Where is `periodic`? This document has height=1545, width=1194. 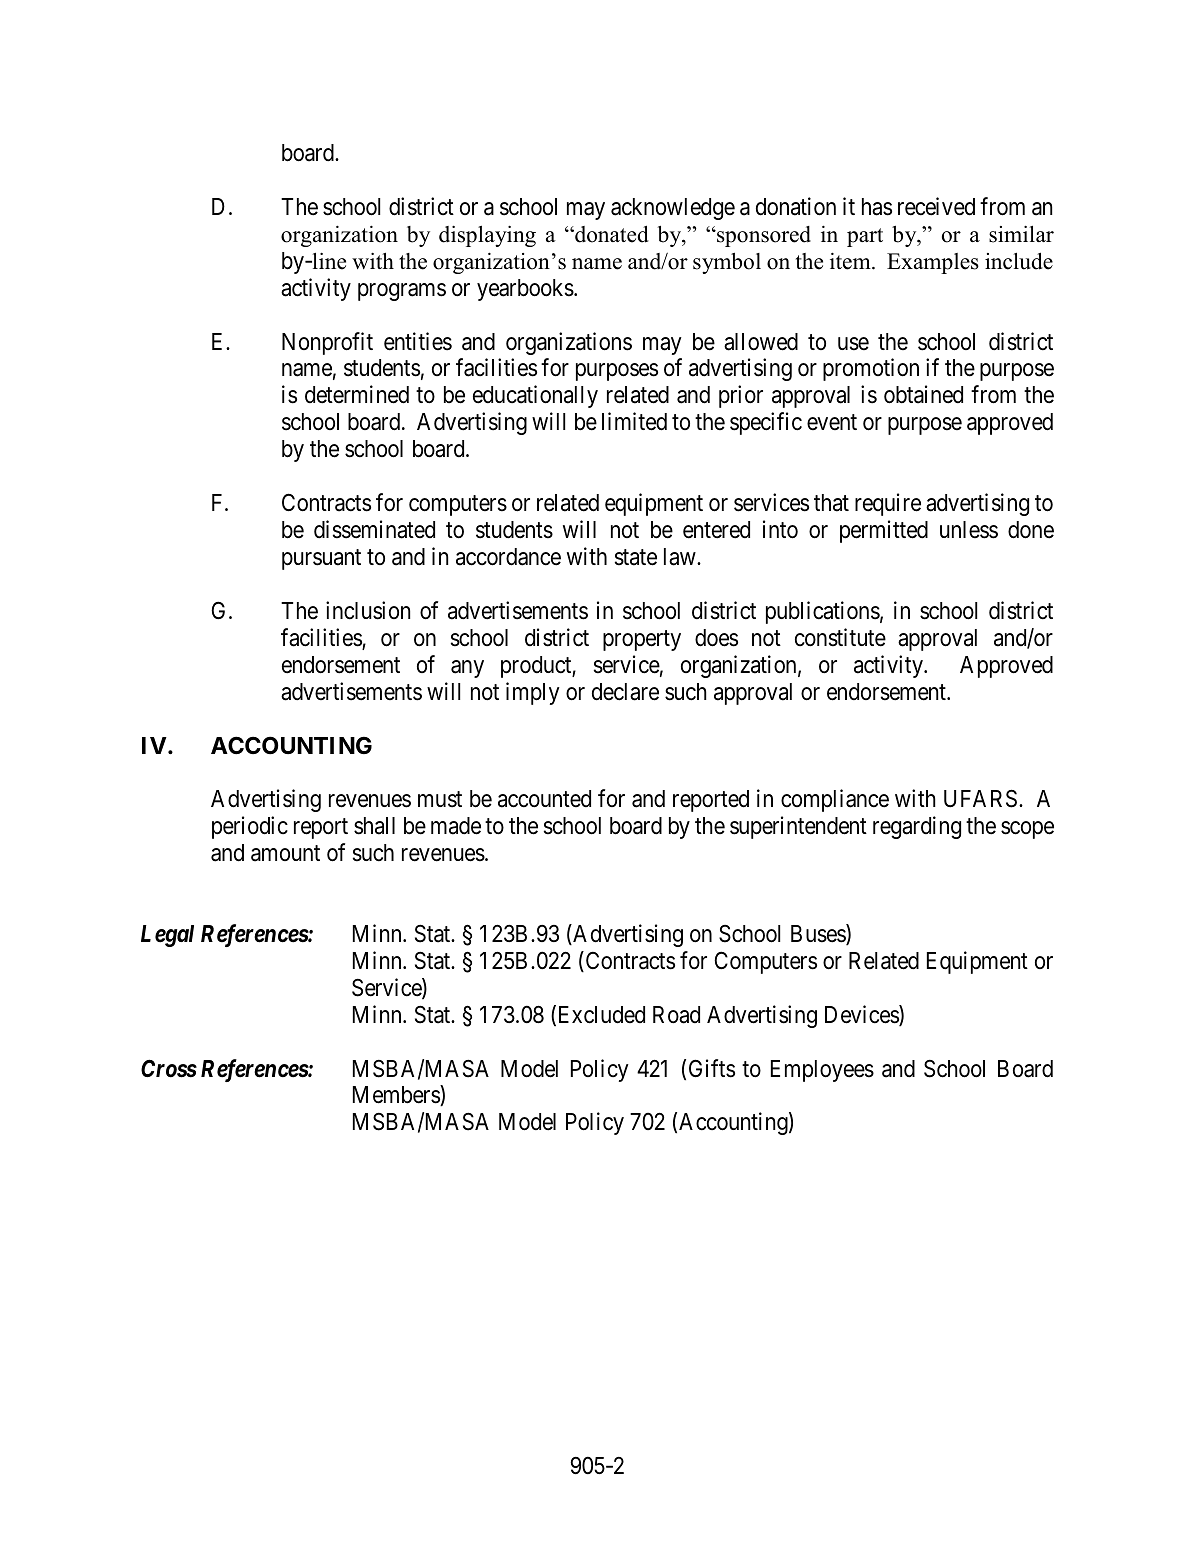 periodic is located at coordinates (250, 827).
